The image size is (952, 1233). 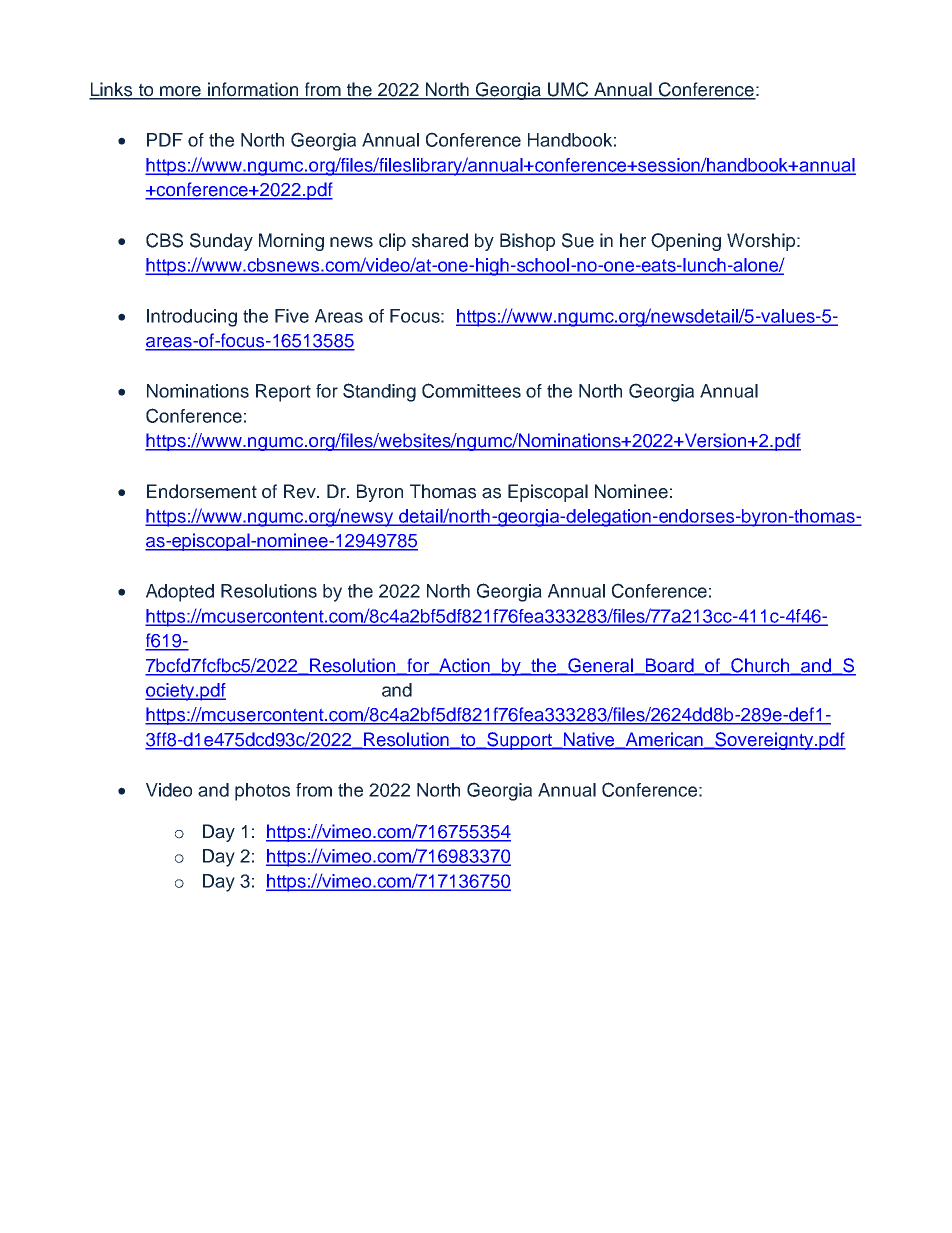 I want to click on photos, so click(x=262, y=792).
